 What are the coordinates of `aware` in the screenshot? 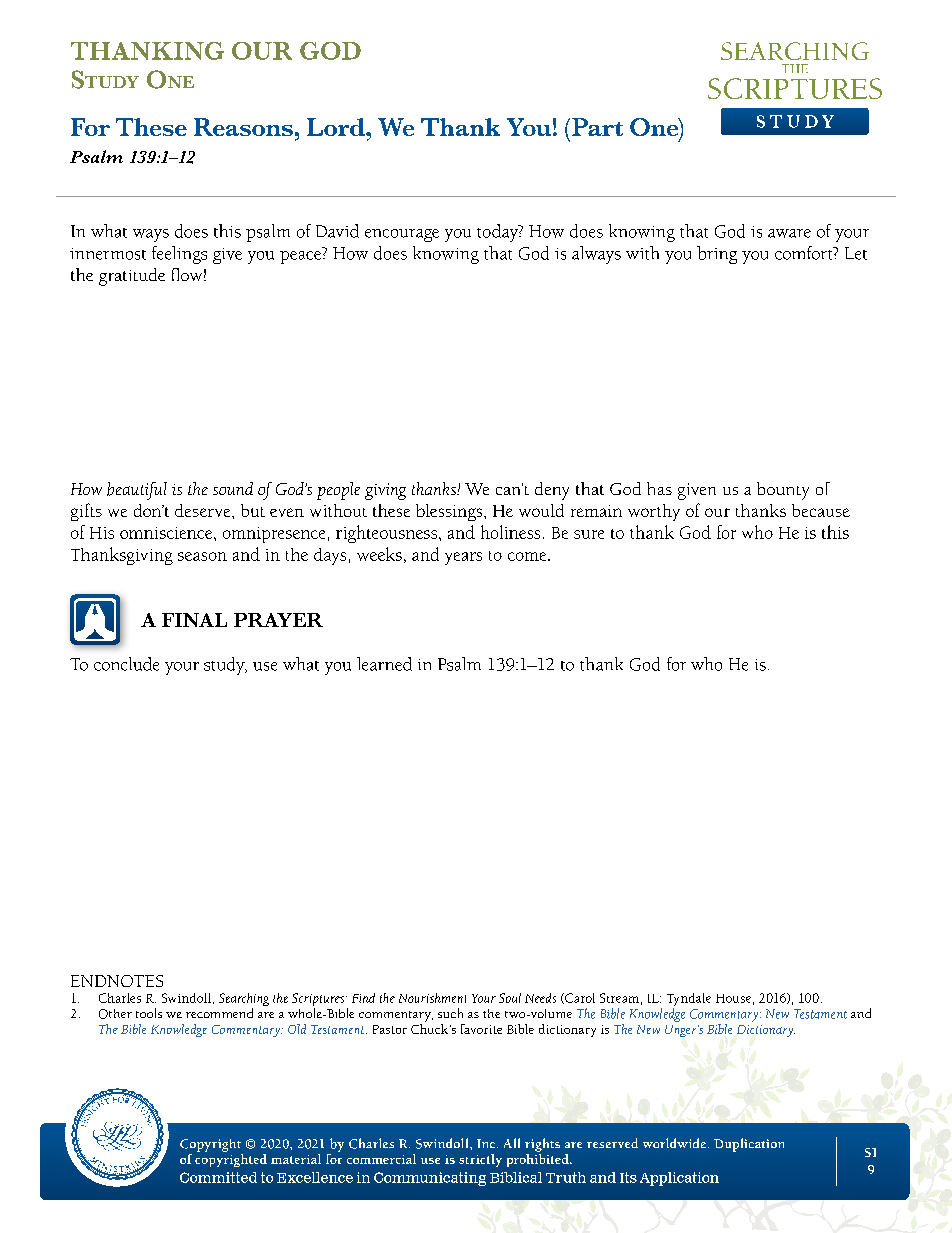 It's located at (789, 233).
